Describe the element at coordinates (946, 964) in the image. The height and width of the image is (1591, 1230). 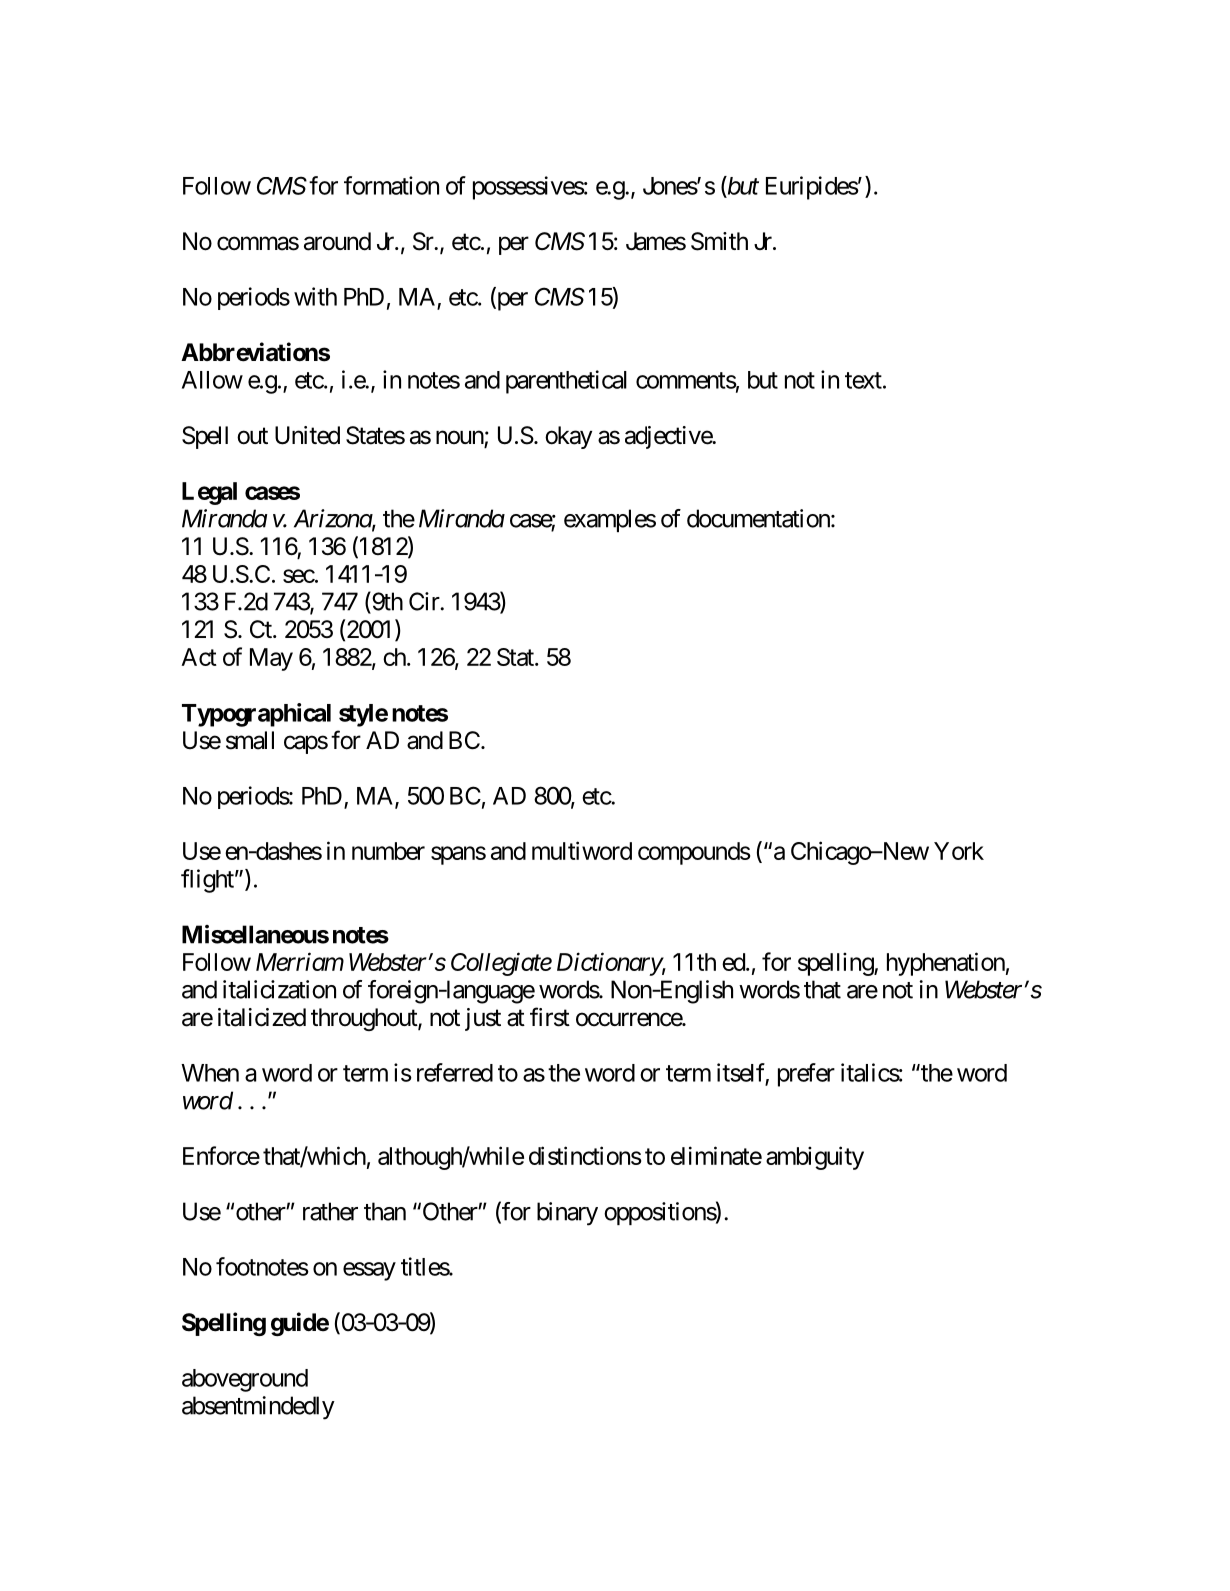
I see `hyphenation` at that location.
